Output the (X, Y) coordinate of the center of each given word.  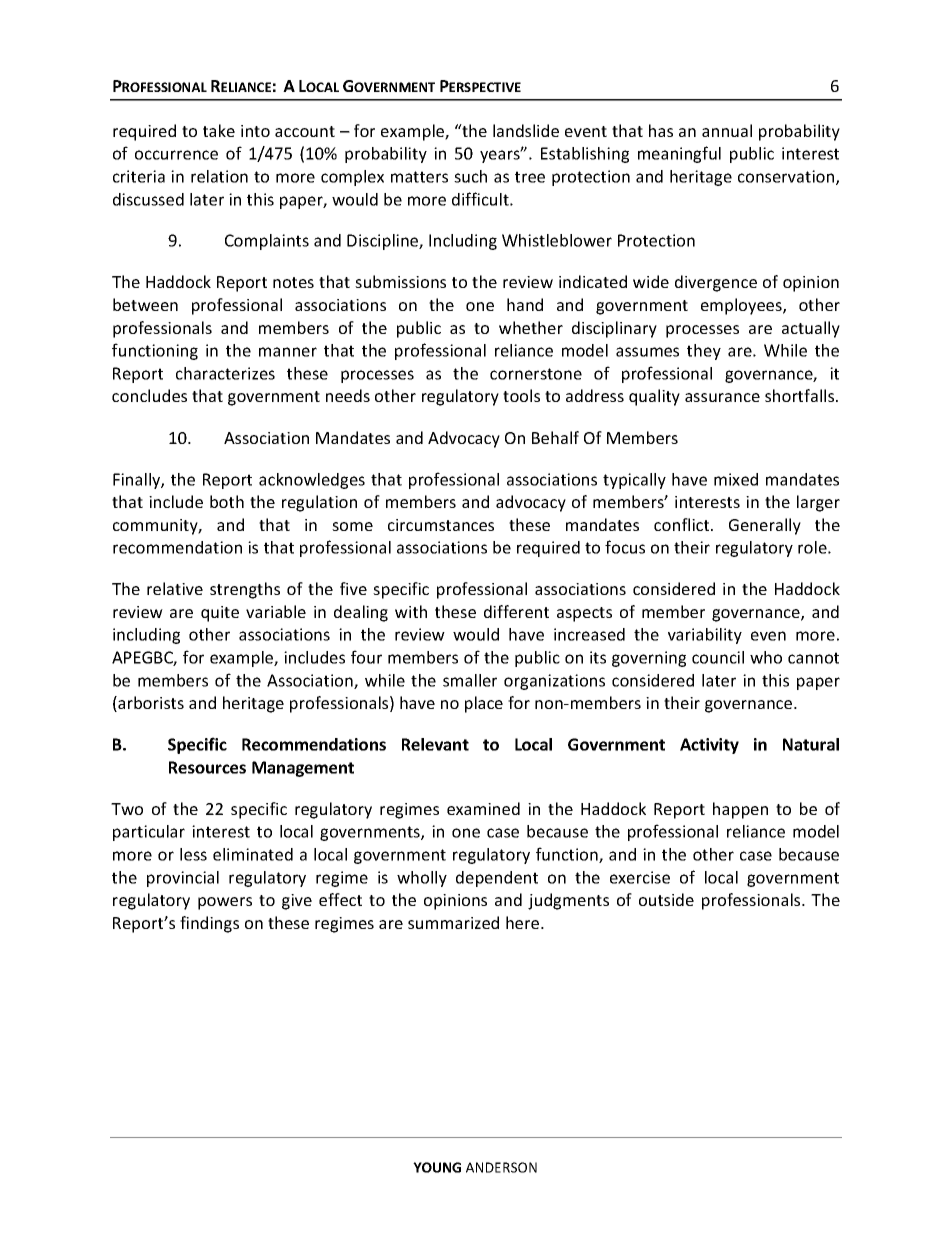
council (718, 657)
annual (727, 130)
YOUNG (437, 1167)
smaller (470, 680)
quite (220, 614)
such (470, 176)
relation (219, 176)
